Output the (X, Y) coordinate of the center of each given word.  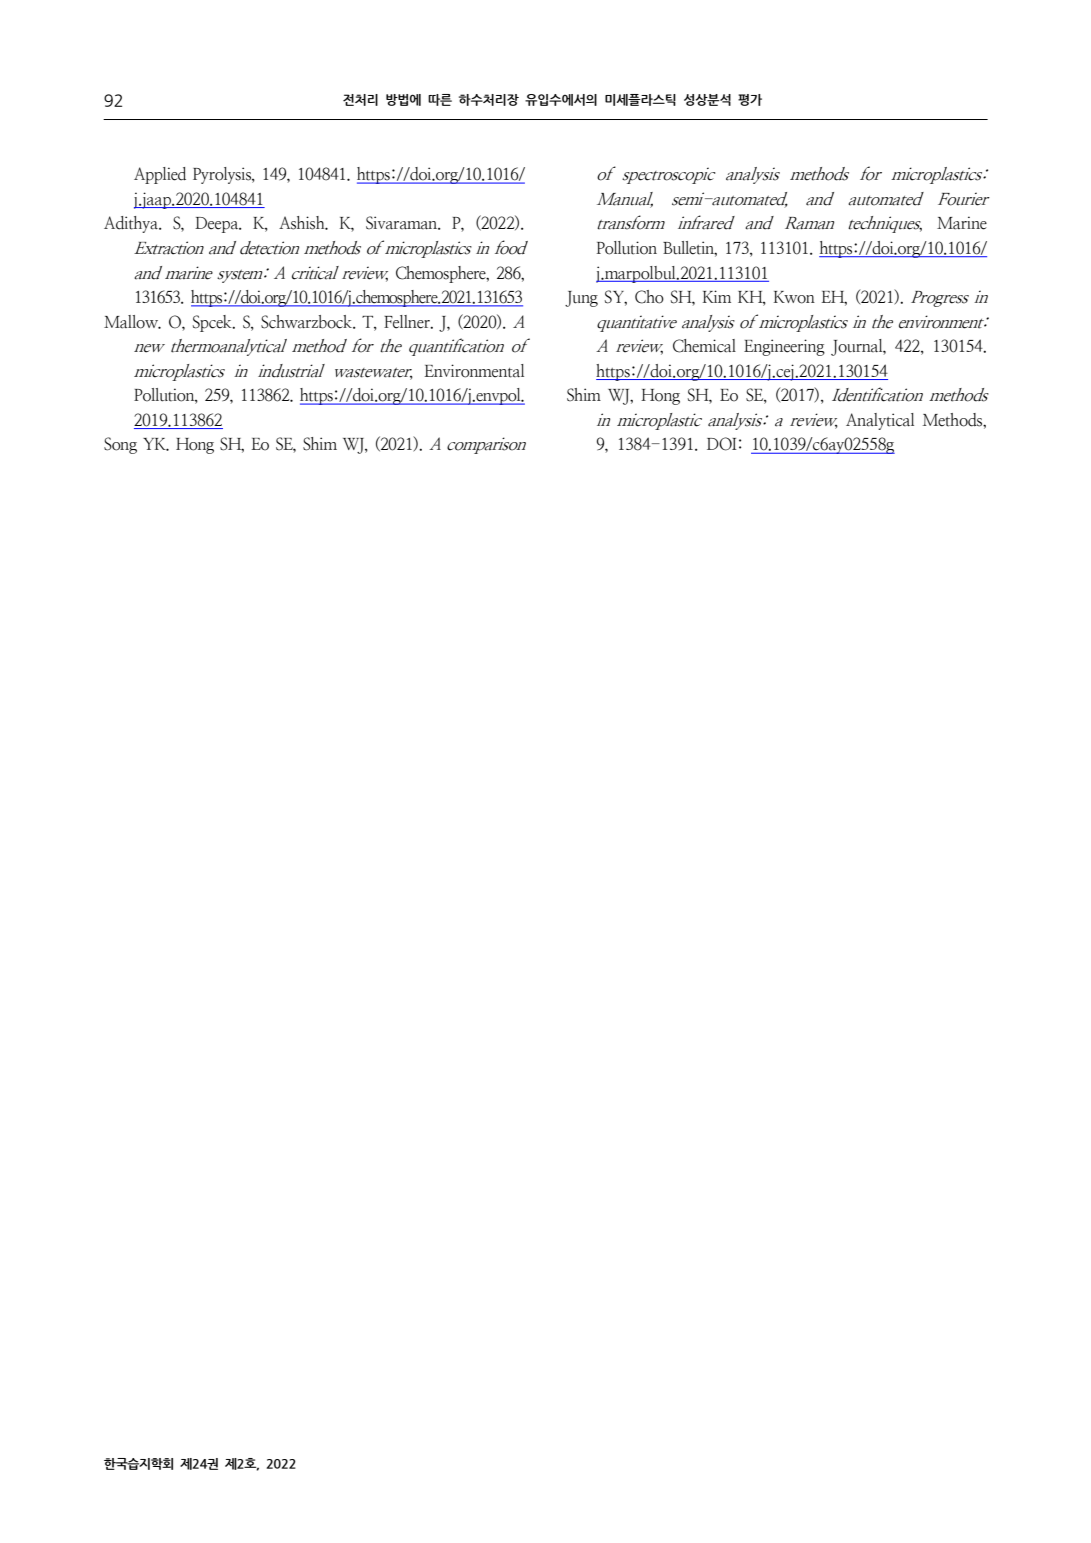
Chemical (704, 346)
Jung (581, 299)
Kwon (794, 297)
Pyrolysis (223, 175)
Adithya (132, 224)
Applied (160, 175)
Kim (717, 296)
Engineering (784, 347)
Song (120, 445)
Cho (649, 297)
